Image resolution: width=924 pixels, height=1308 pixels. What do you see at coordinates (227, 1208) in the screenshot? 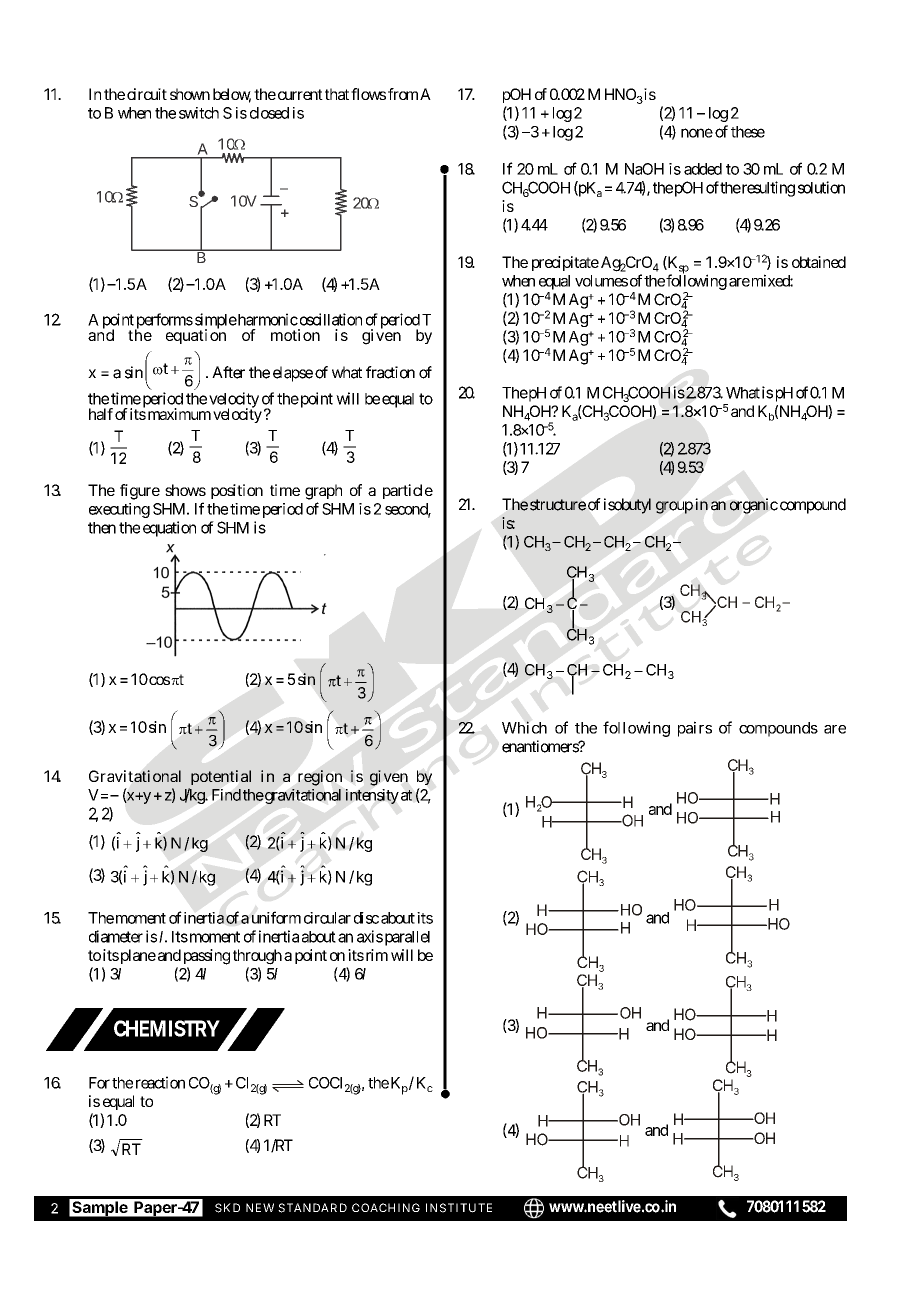
I see `SKD` at bounding box center [227, 1208].
